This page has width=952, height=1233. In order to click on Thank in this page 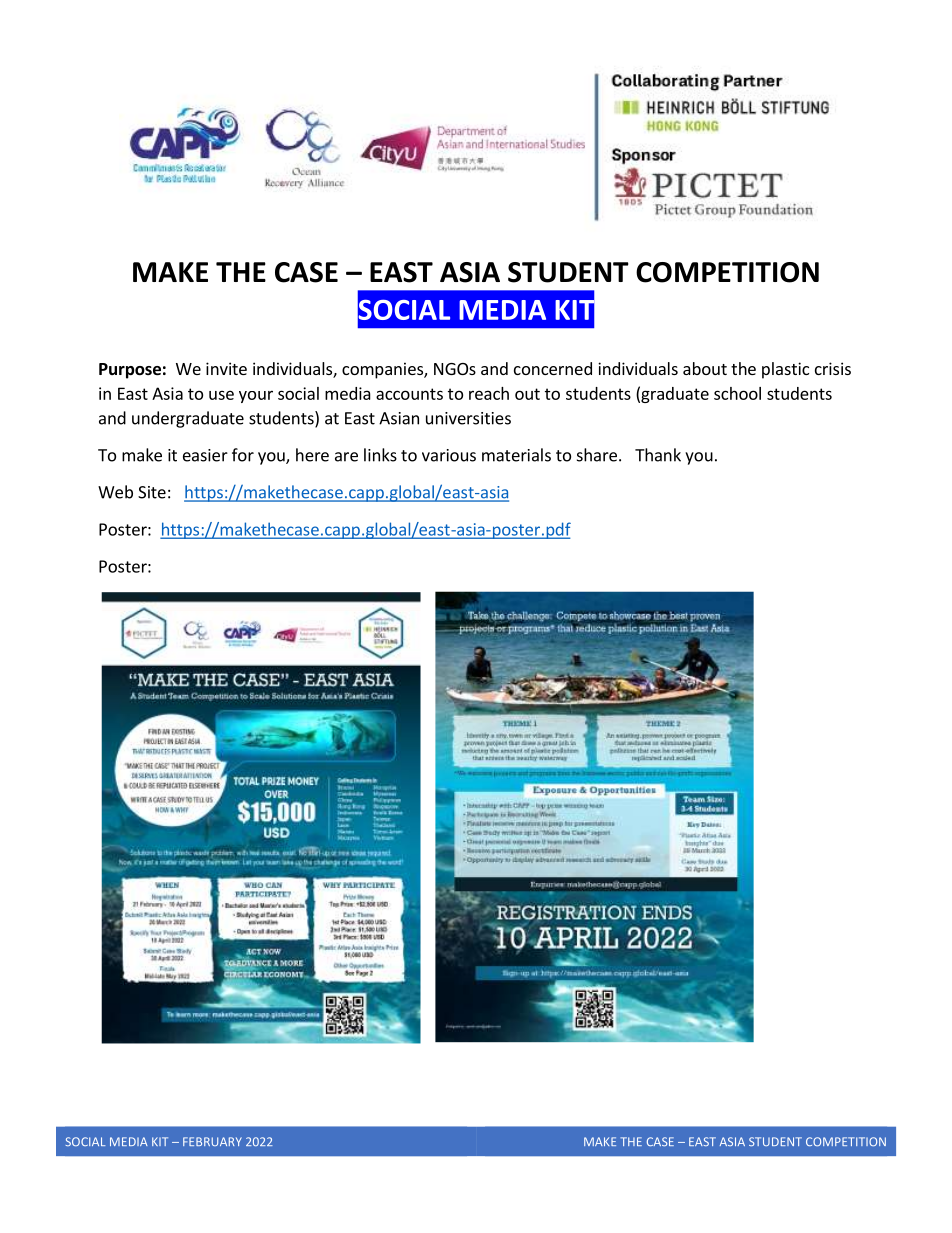, I will do `click(658, 455)`.
